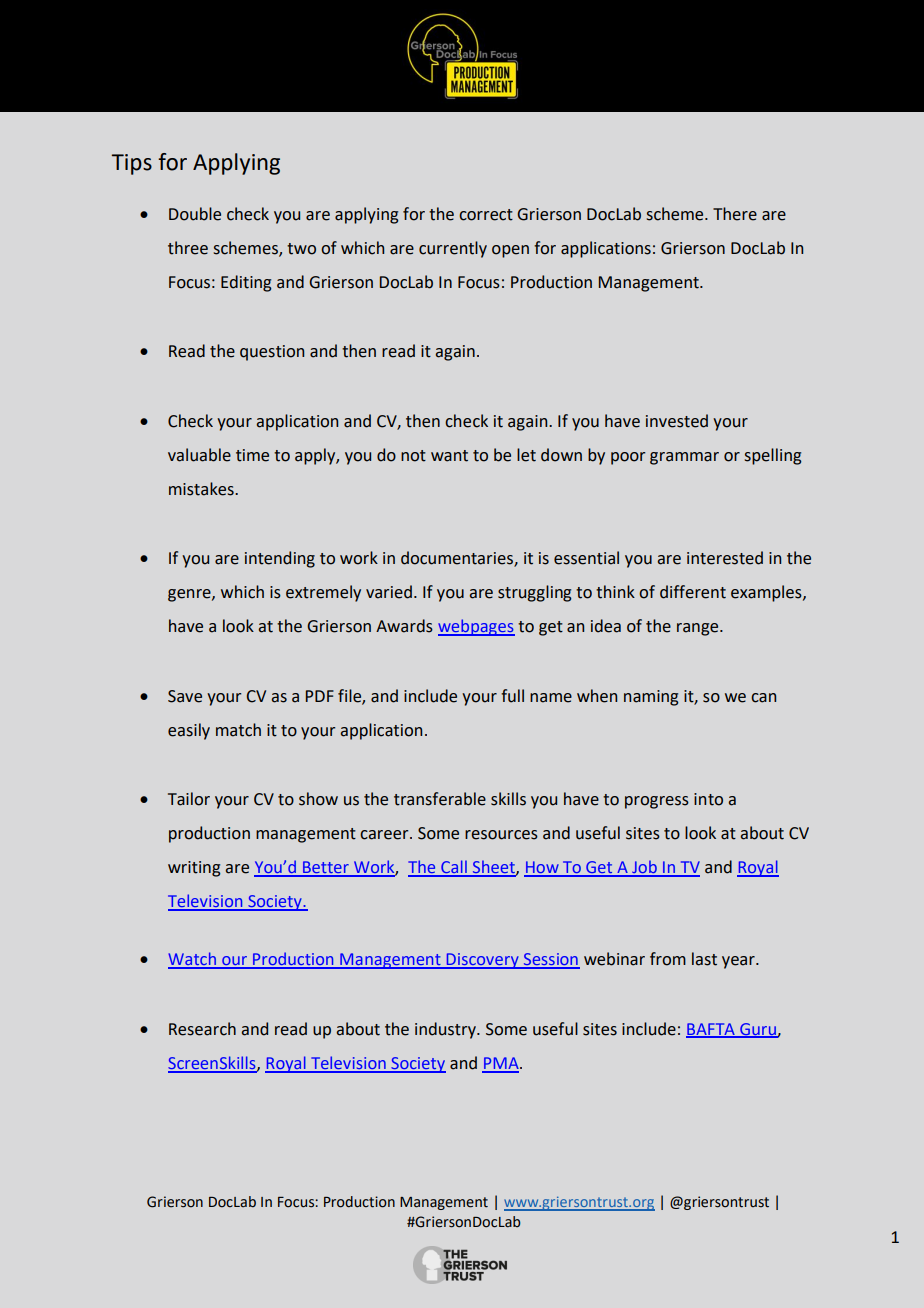 Image resolution: width=924 pixels, height=1308 pixels. What do you see at coordinates (684, 458) in the page?
I see `grammar` at bounding box center [684, 458].
